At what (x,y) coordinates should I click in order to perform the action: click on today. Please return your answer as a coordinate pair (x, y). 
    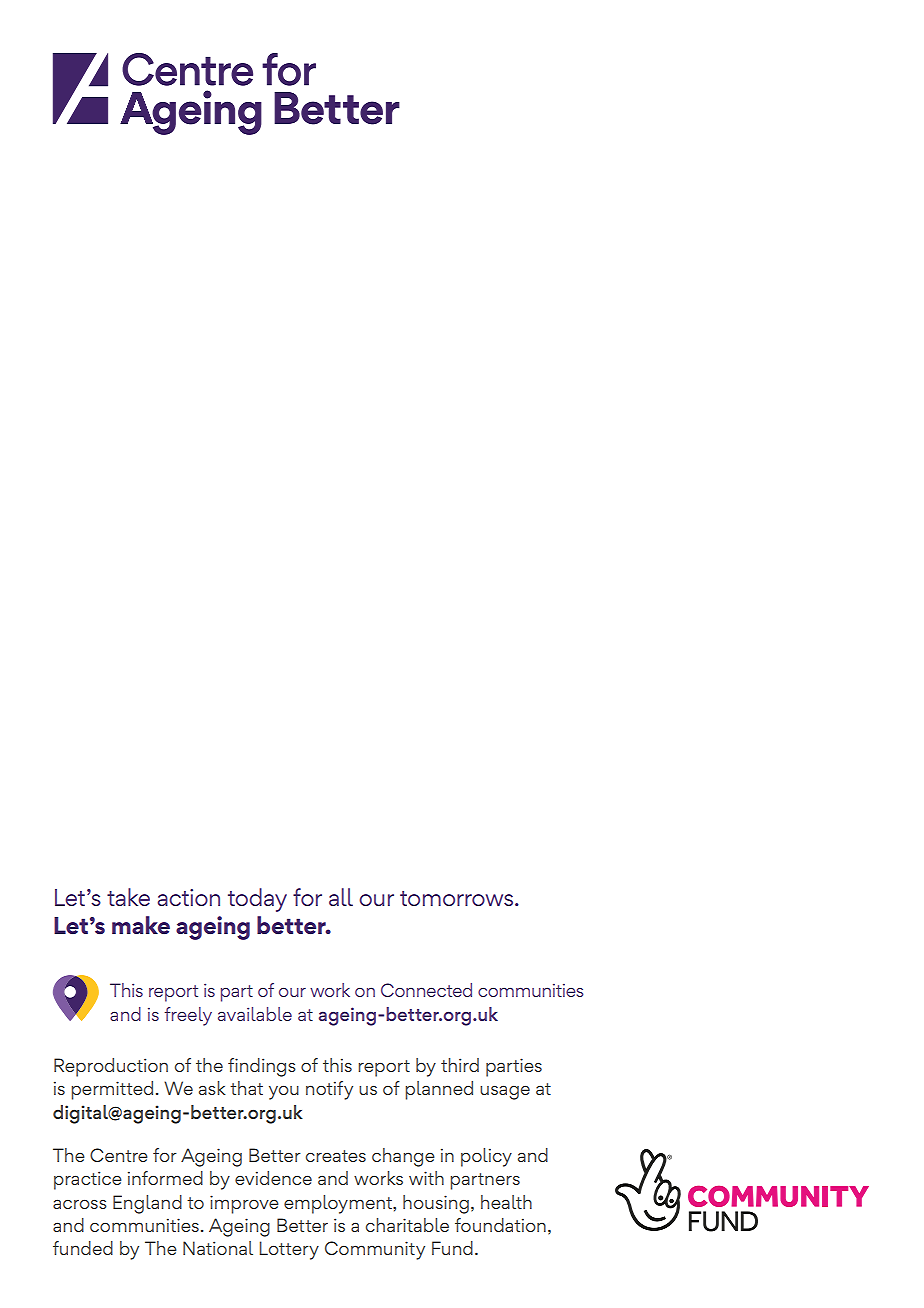
    Looking at the image, I should click on (257, 900).
